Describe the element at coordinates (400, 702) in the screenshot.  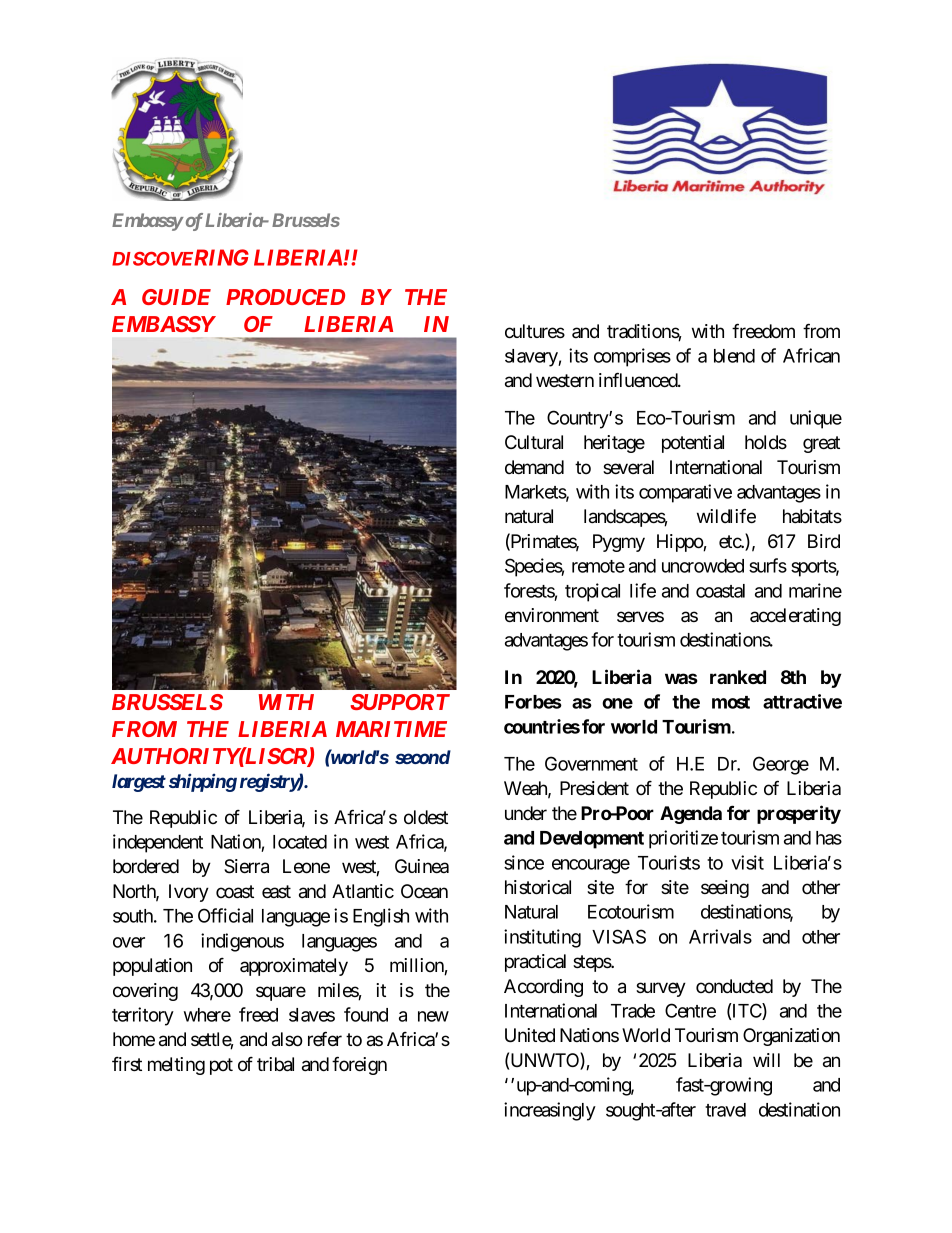
I see `SUPPORT` at that location.
